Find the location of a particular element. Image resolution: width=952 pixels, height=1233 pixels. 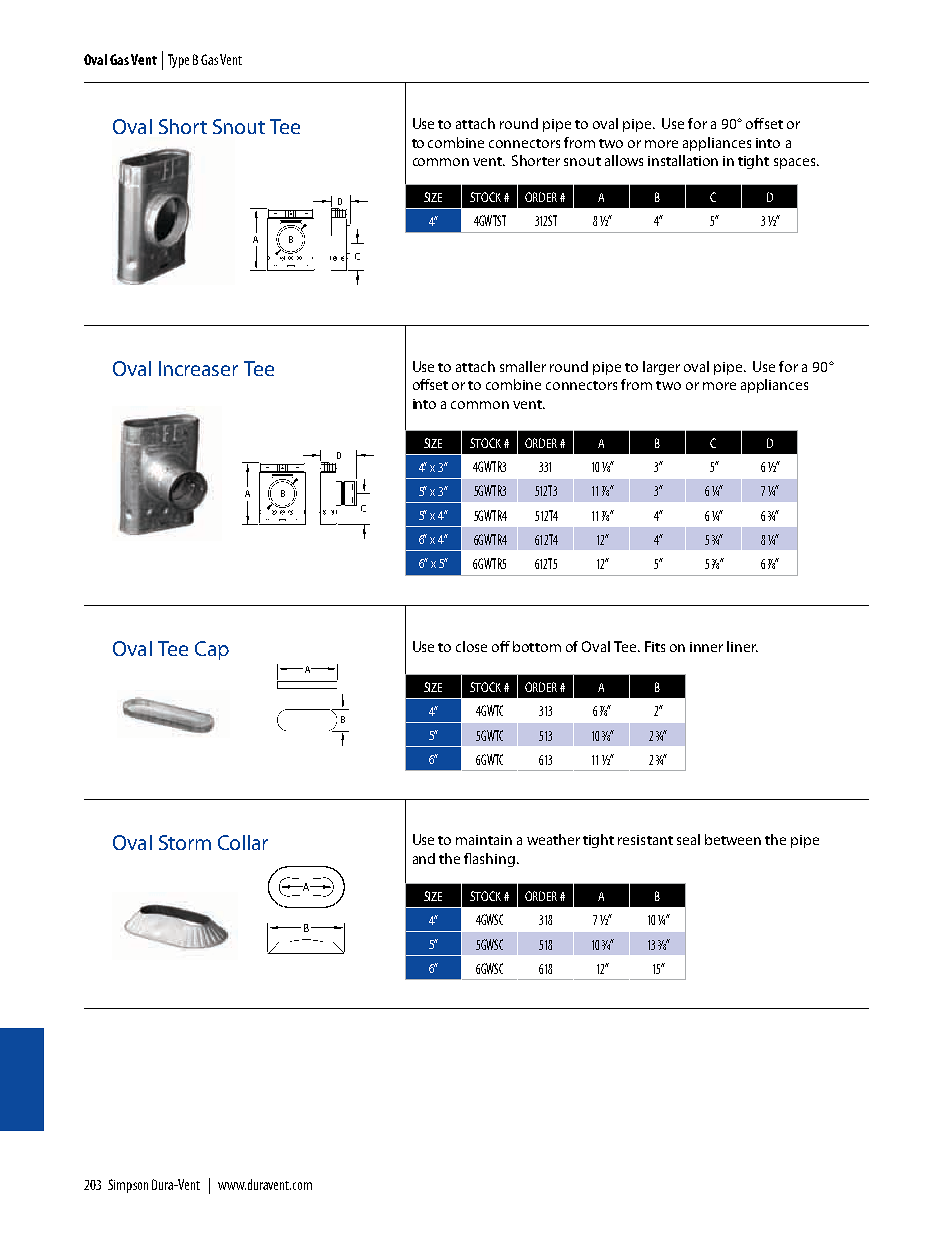

Simpson is located at coordinates (128, 1186).
